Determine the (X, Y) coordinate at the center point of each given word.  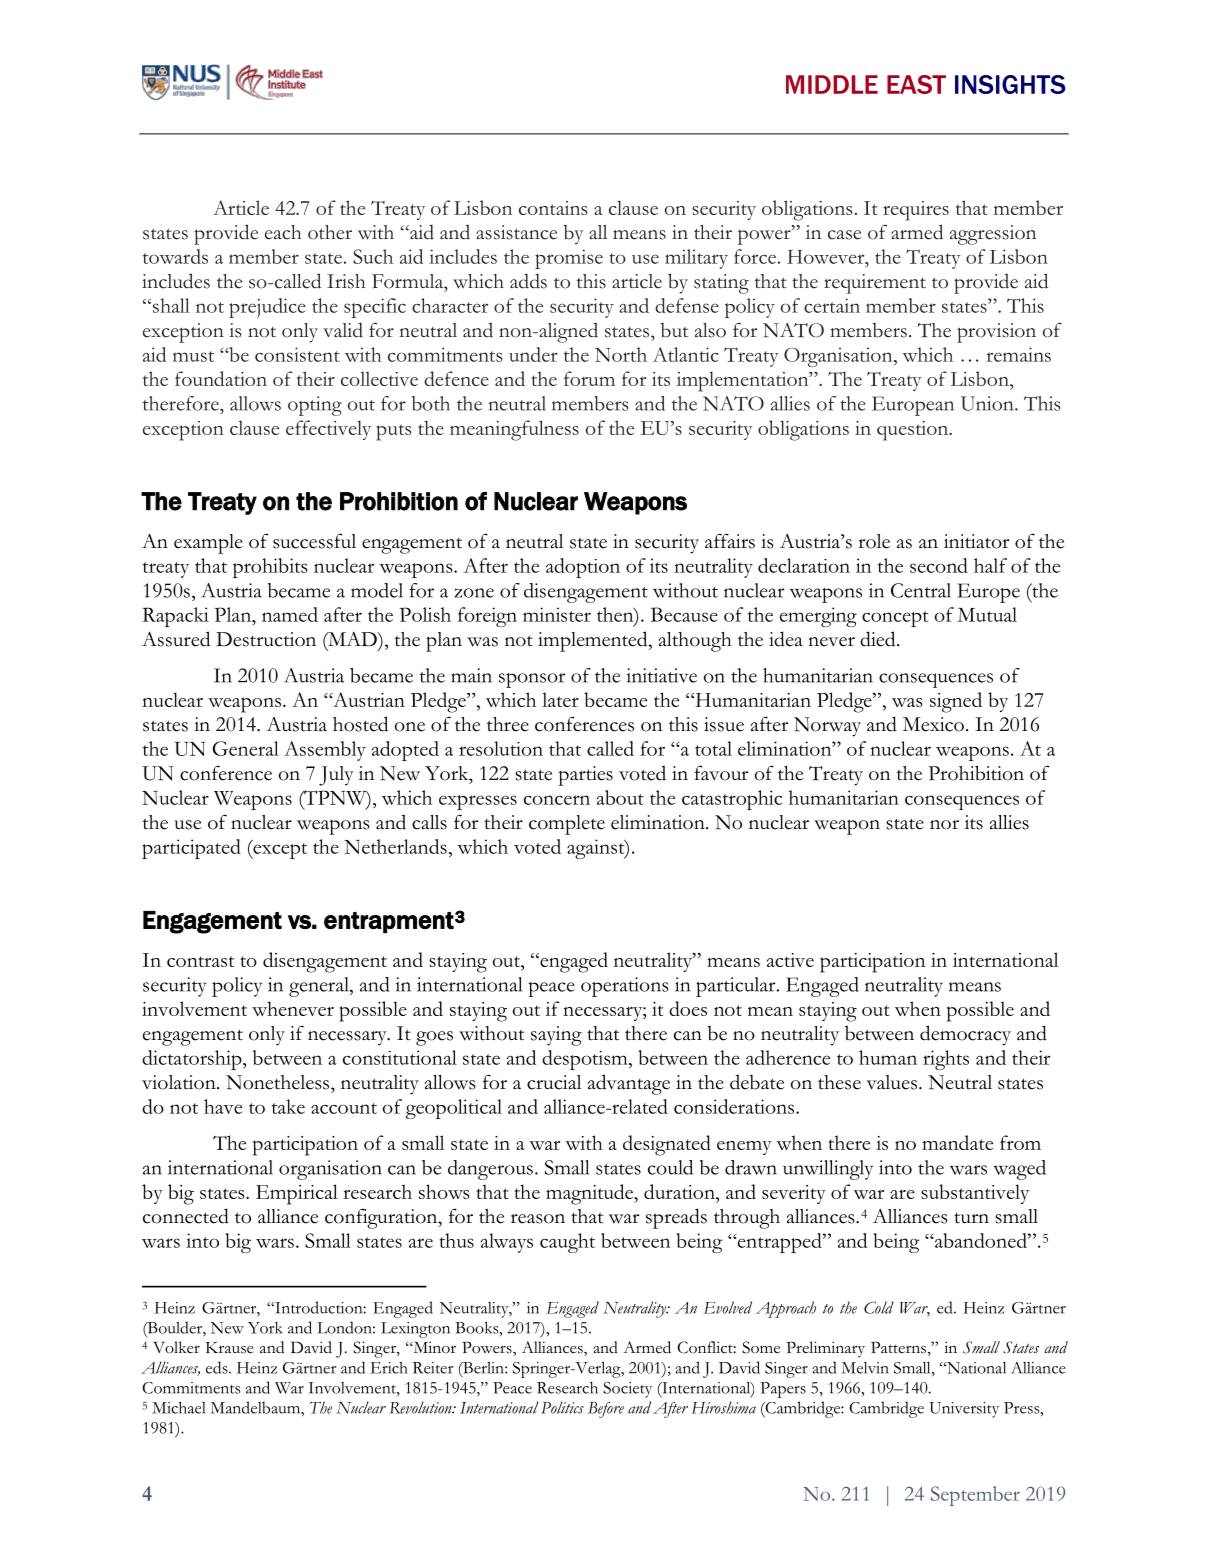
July (336, 776)
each (283, 232)
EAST (916, 84)
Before (606, 1410)
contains (553, 208)
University (964, 1410)
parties (585, 776)
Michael (179, 1407)
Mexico (933, 724)
